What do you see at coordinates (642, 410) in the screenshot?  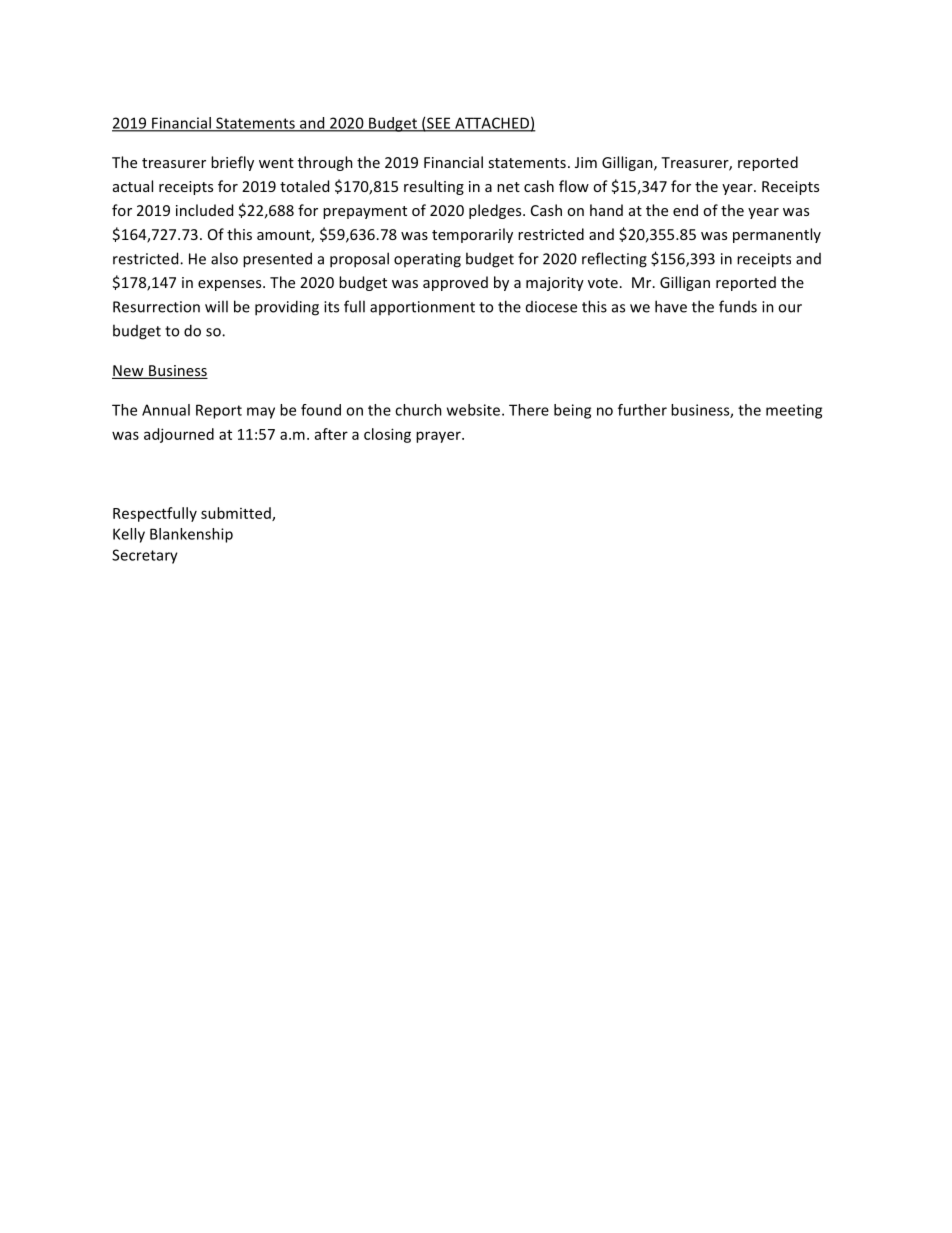 I see `further` at bounding box center [642, 410].
